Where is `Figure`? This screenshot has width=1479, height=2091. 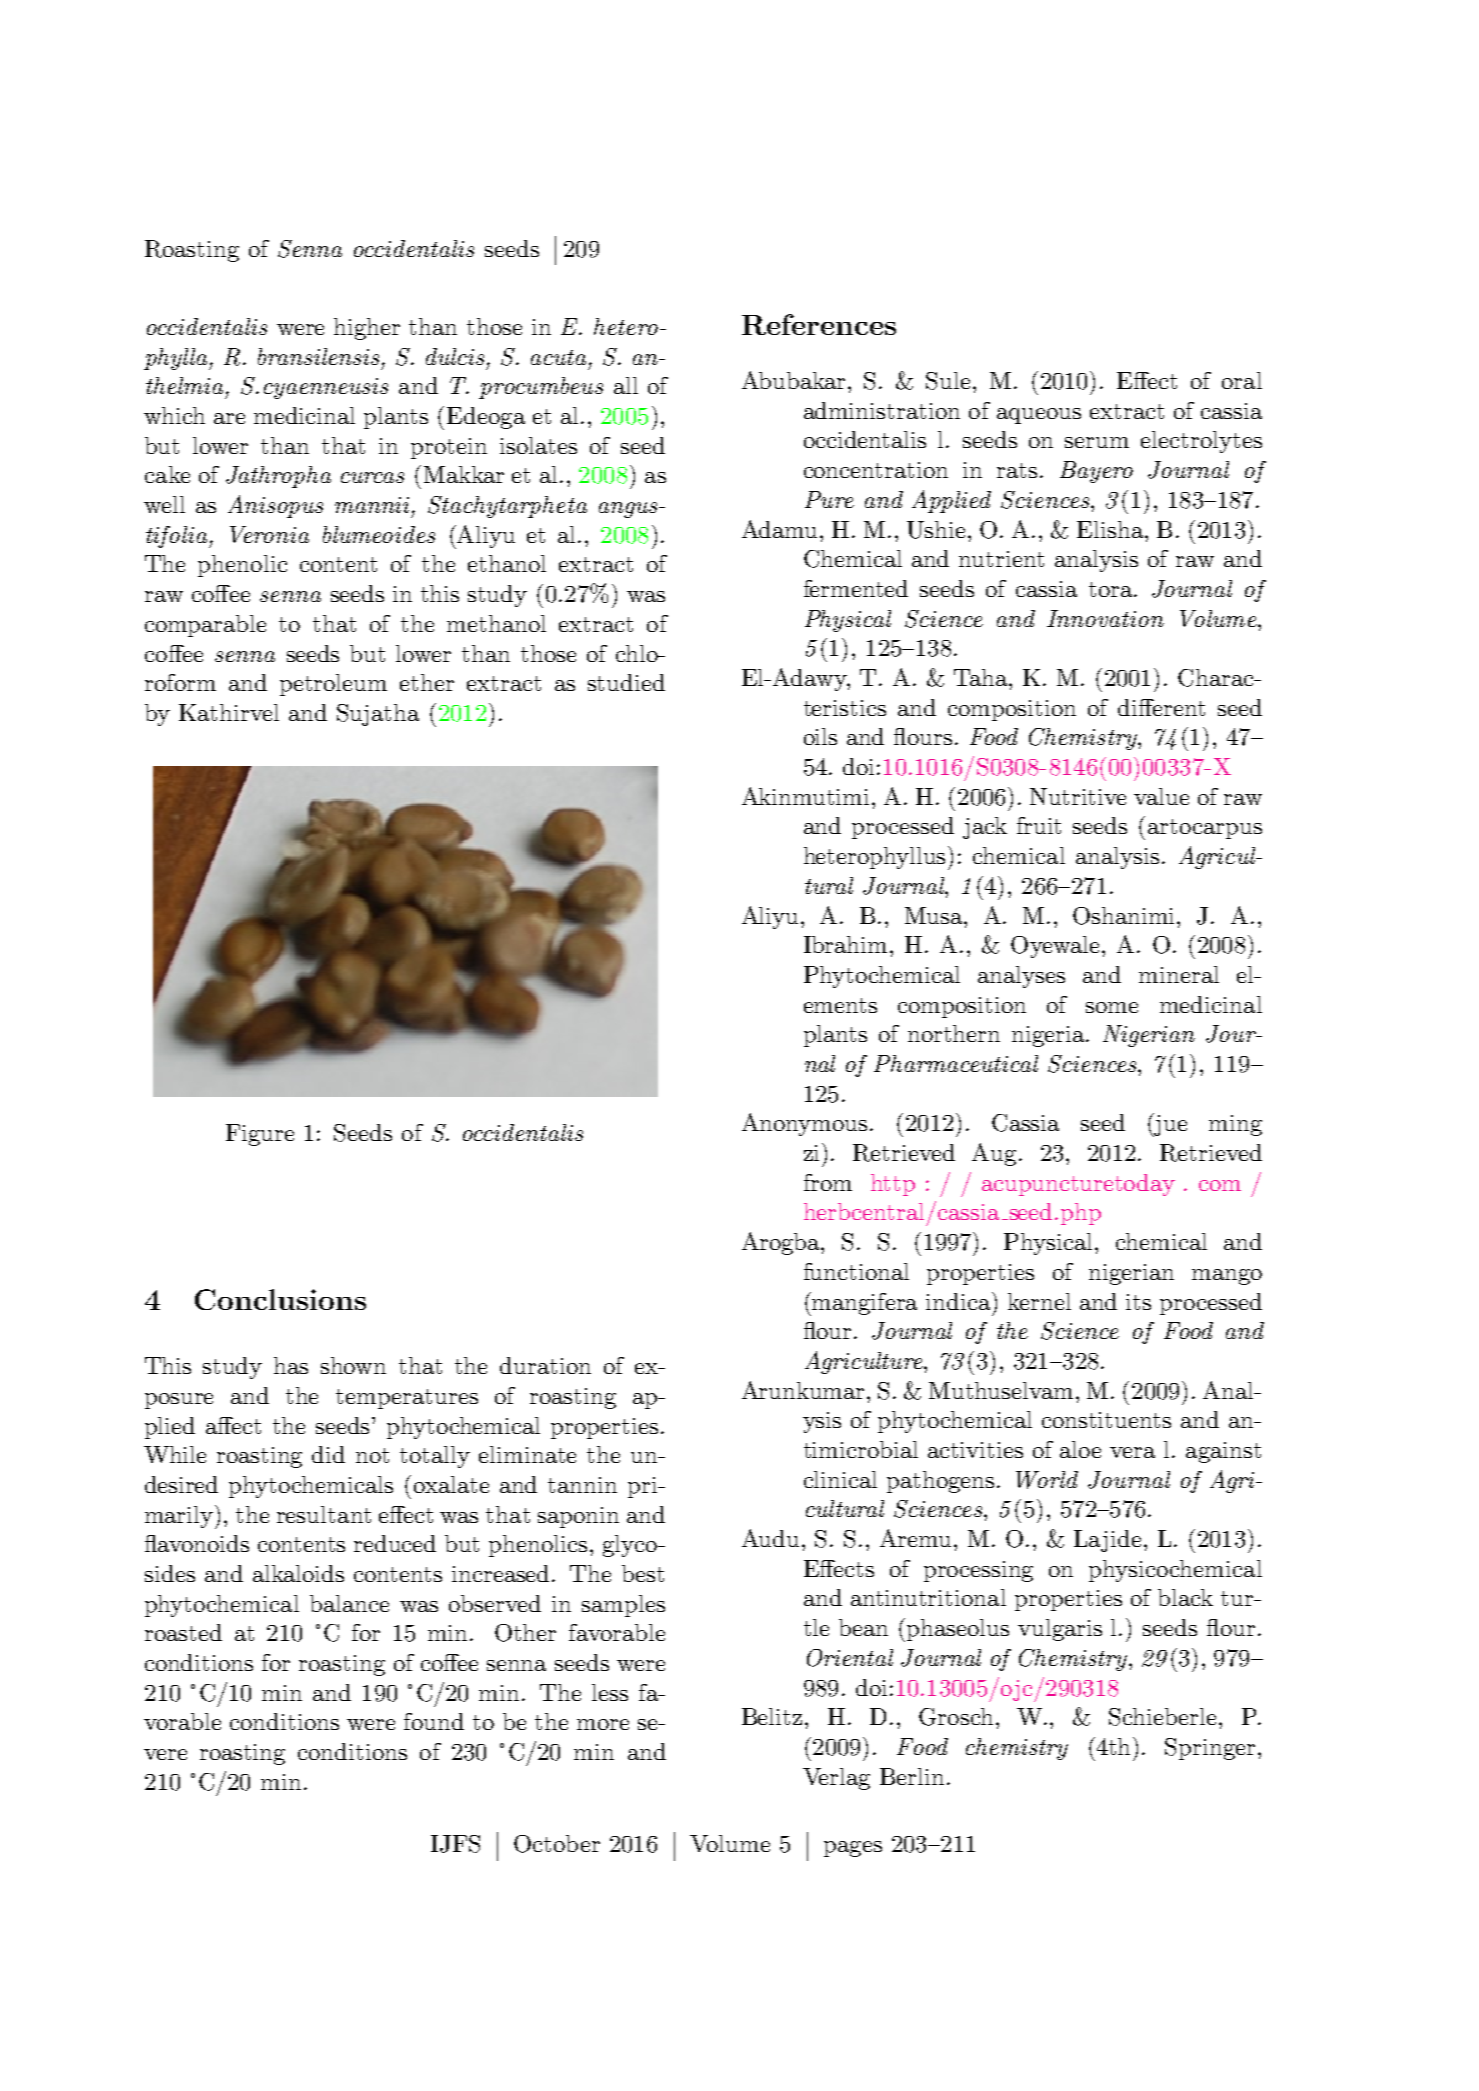 Figure is located at coordinates (260, 1135).
